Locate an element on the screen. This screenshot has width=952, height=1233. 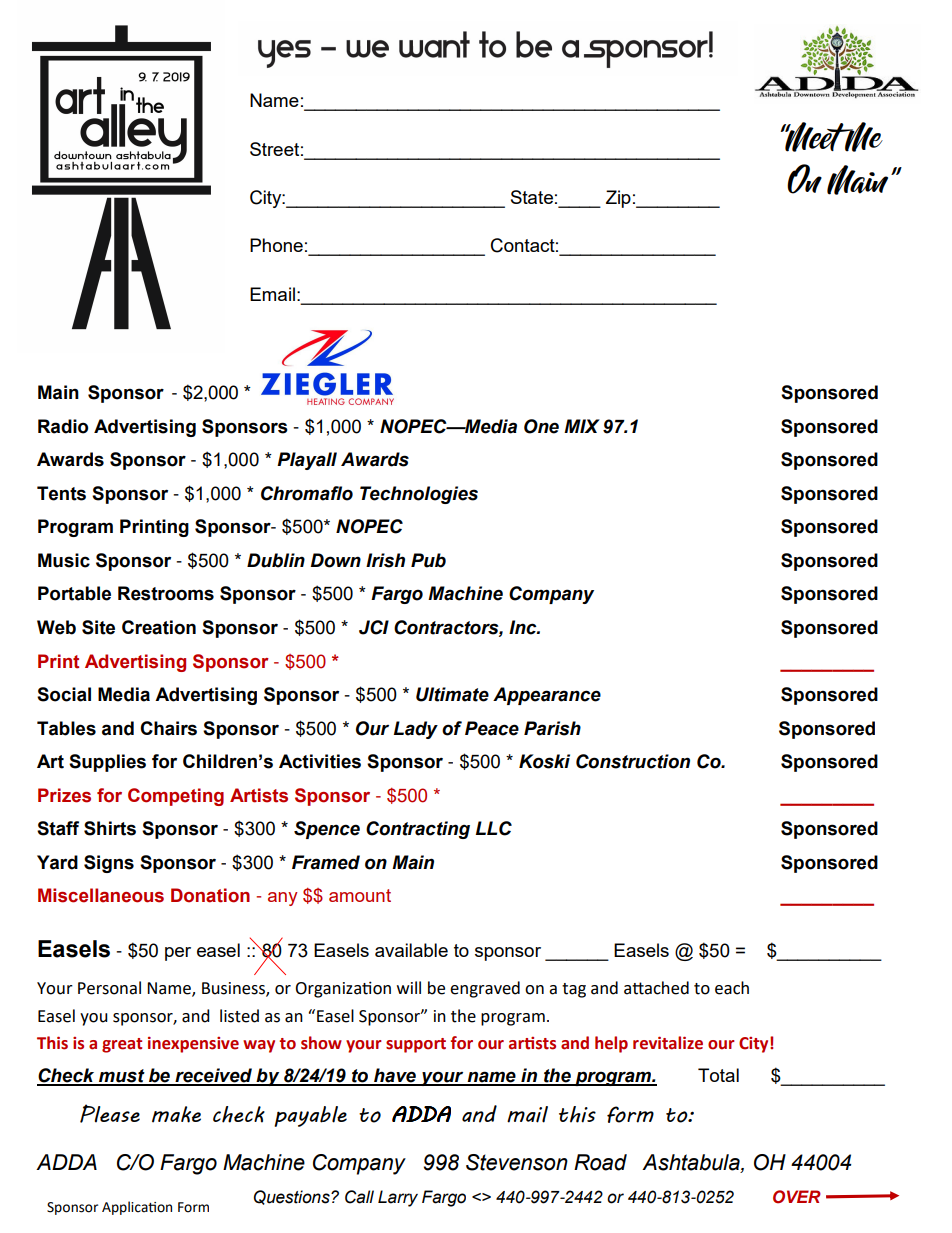
Competing is located at coordinates (176, 797).
